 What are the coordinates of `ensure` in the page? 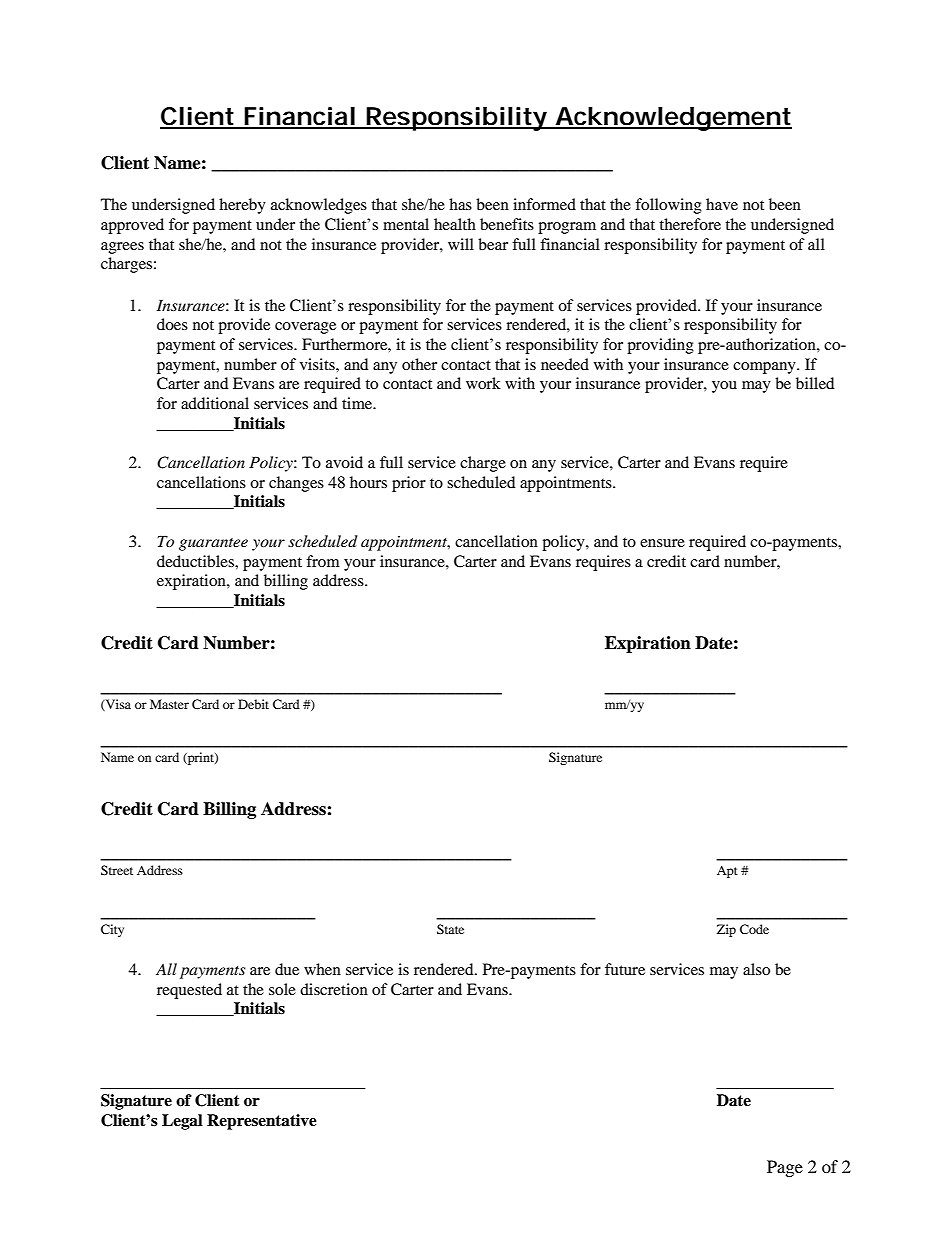 It's located at (662, 543).
